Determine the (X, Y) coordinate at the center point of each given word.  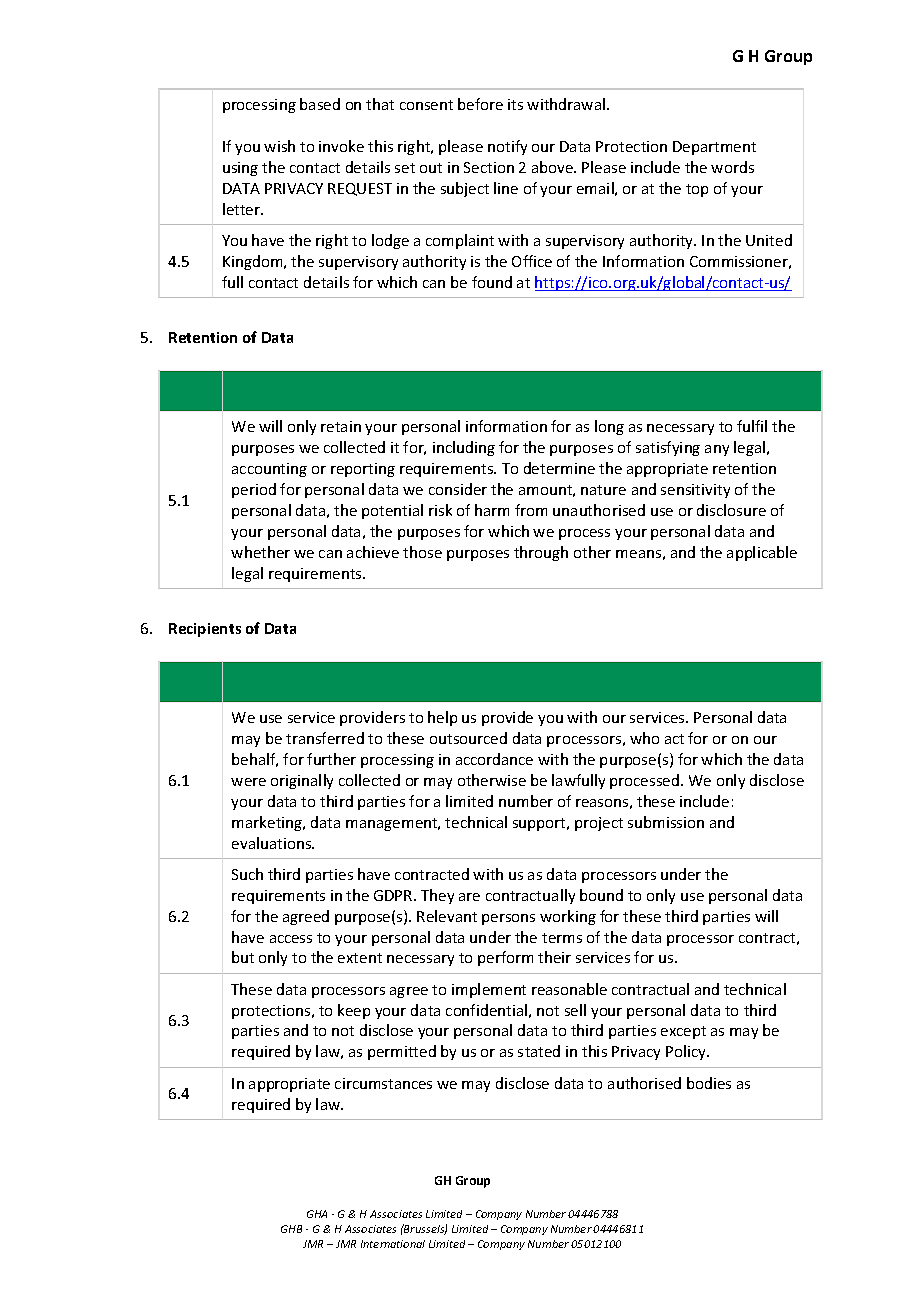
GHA (317, 1214)
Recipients (205, 630)
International (393, 1244)
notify (507, 147)
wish (279, 146)
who (644, 738)
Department (714, 148)
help (442, 718)
